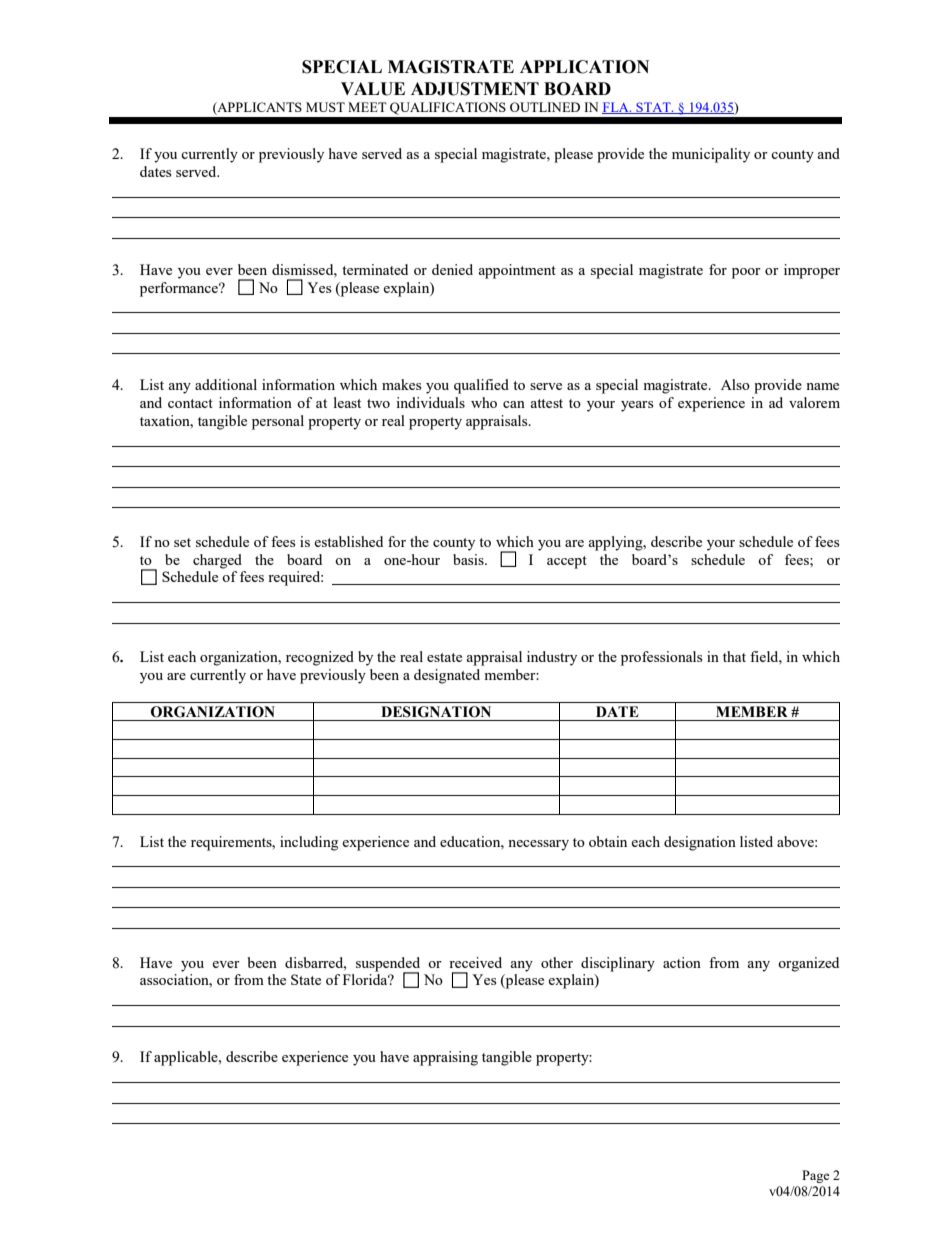 The height and width of the screenshot is (1233, 952). Describe the element at coordinates (481, 386) in the screenshot. I see `qualified` at that location.
